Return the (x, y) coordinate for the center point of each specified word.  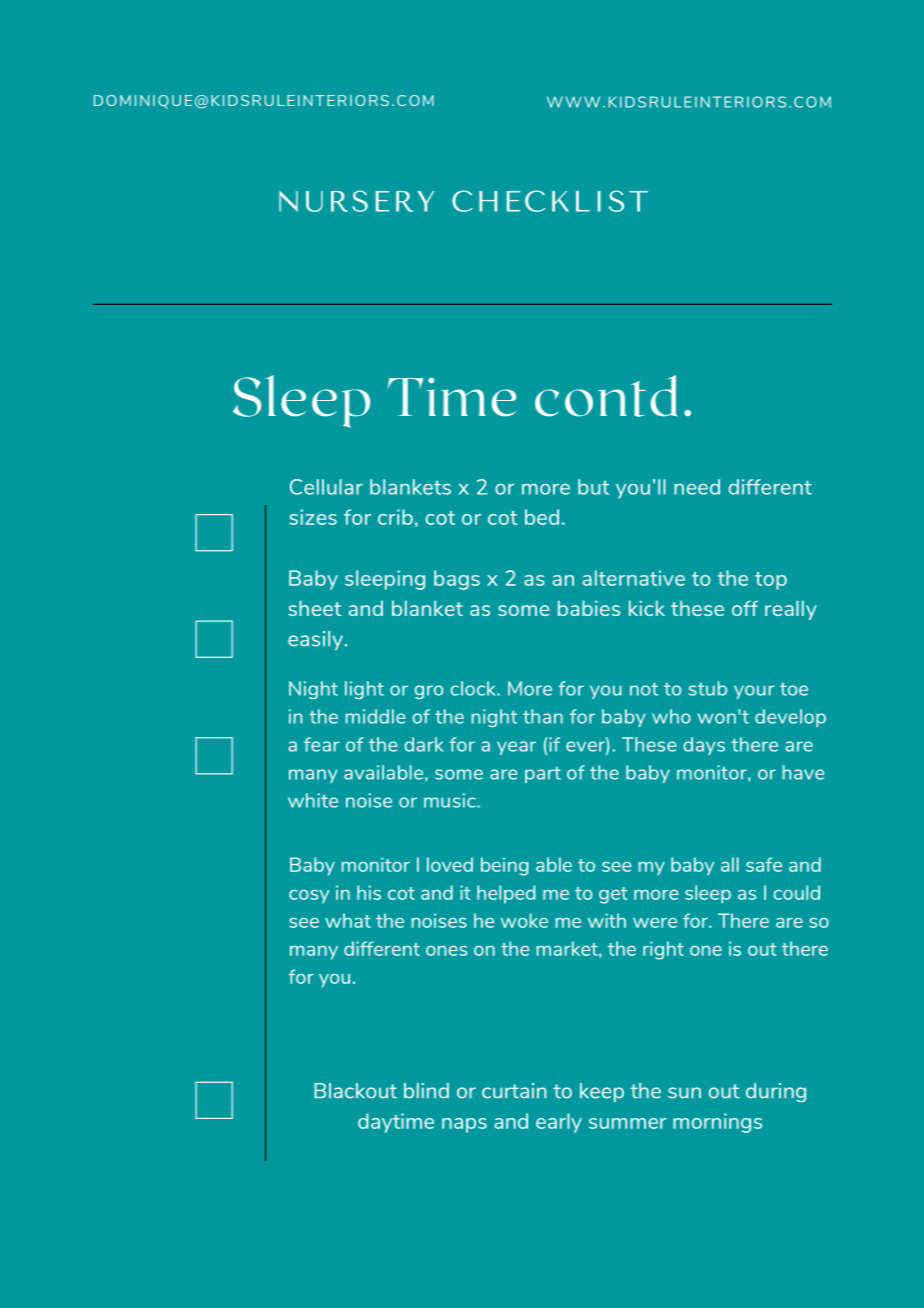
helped (506, 894)
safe (764, 864)
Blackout (355, 1091)
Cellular (326, 487)
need (697, 487)
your (754, 692)
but (593, 487)
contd (606, 396)
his (369, 892)
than (543, 716)
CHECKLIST (550, 201)
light (364, 690)
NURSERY (356, 201)
